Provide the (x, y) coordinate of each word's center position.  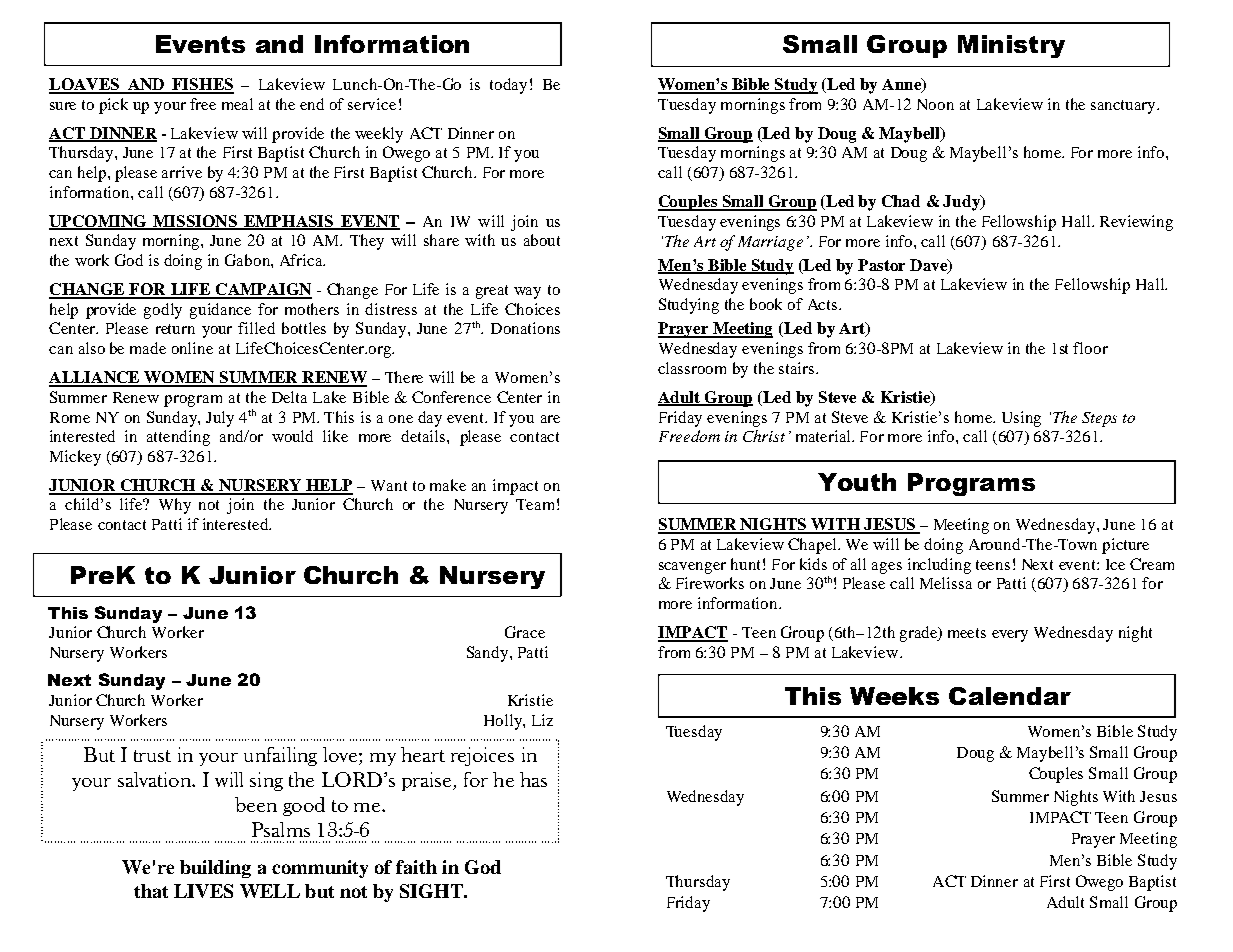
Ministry (1011, 46)
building (215, 869)
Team (535, 504)
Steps (1099, 419)
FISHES (202, 85)
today (508, 86)
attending (178, 438)
